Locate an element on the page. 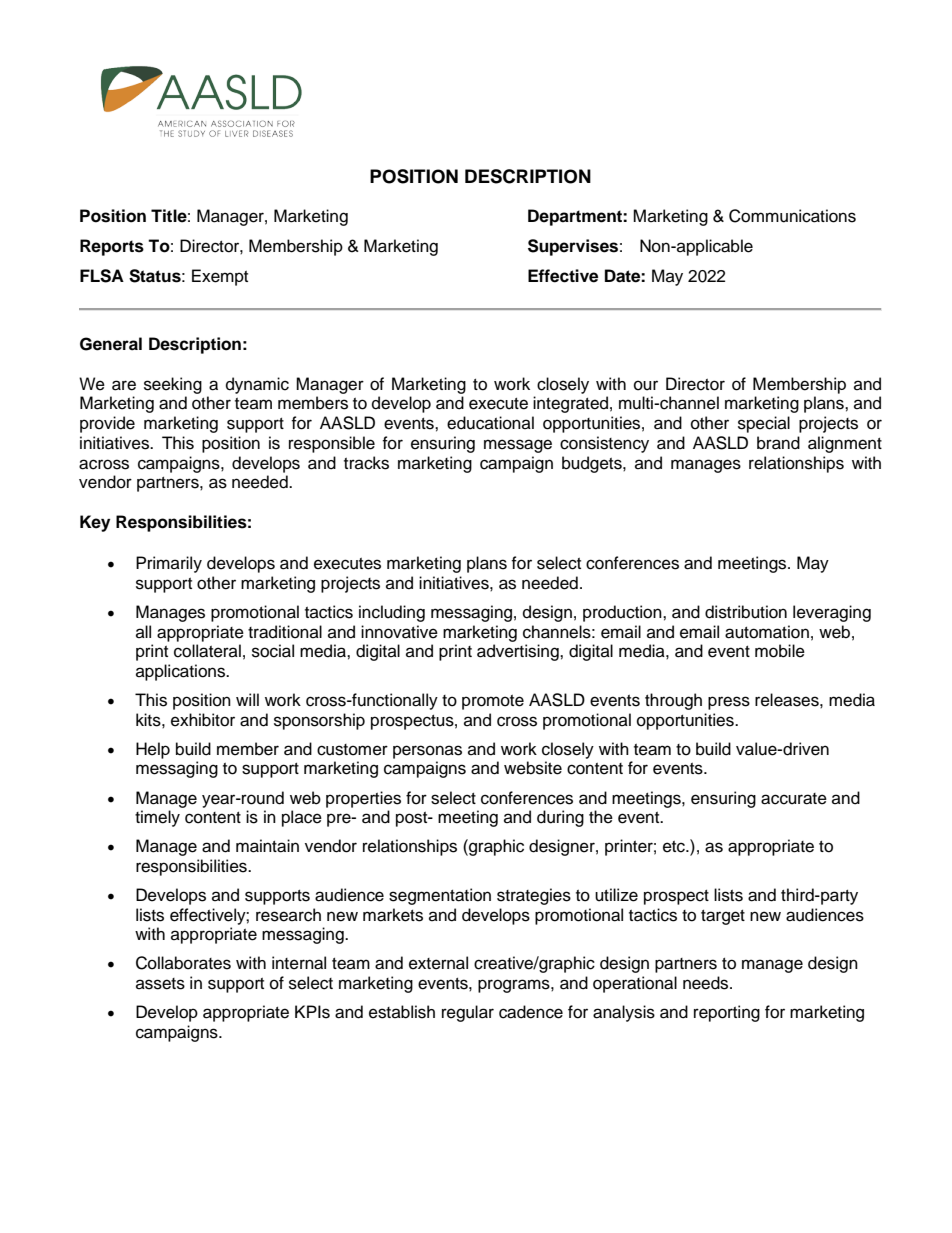 This document has width=952, height=1233. Reports is located at coordinates (112, 247).
